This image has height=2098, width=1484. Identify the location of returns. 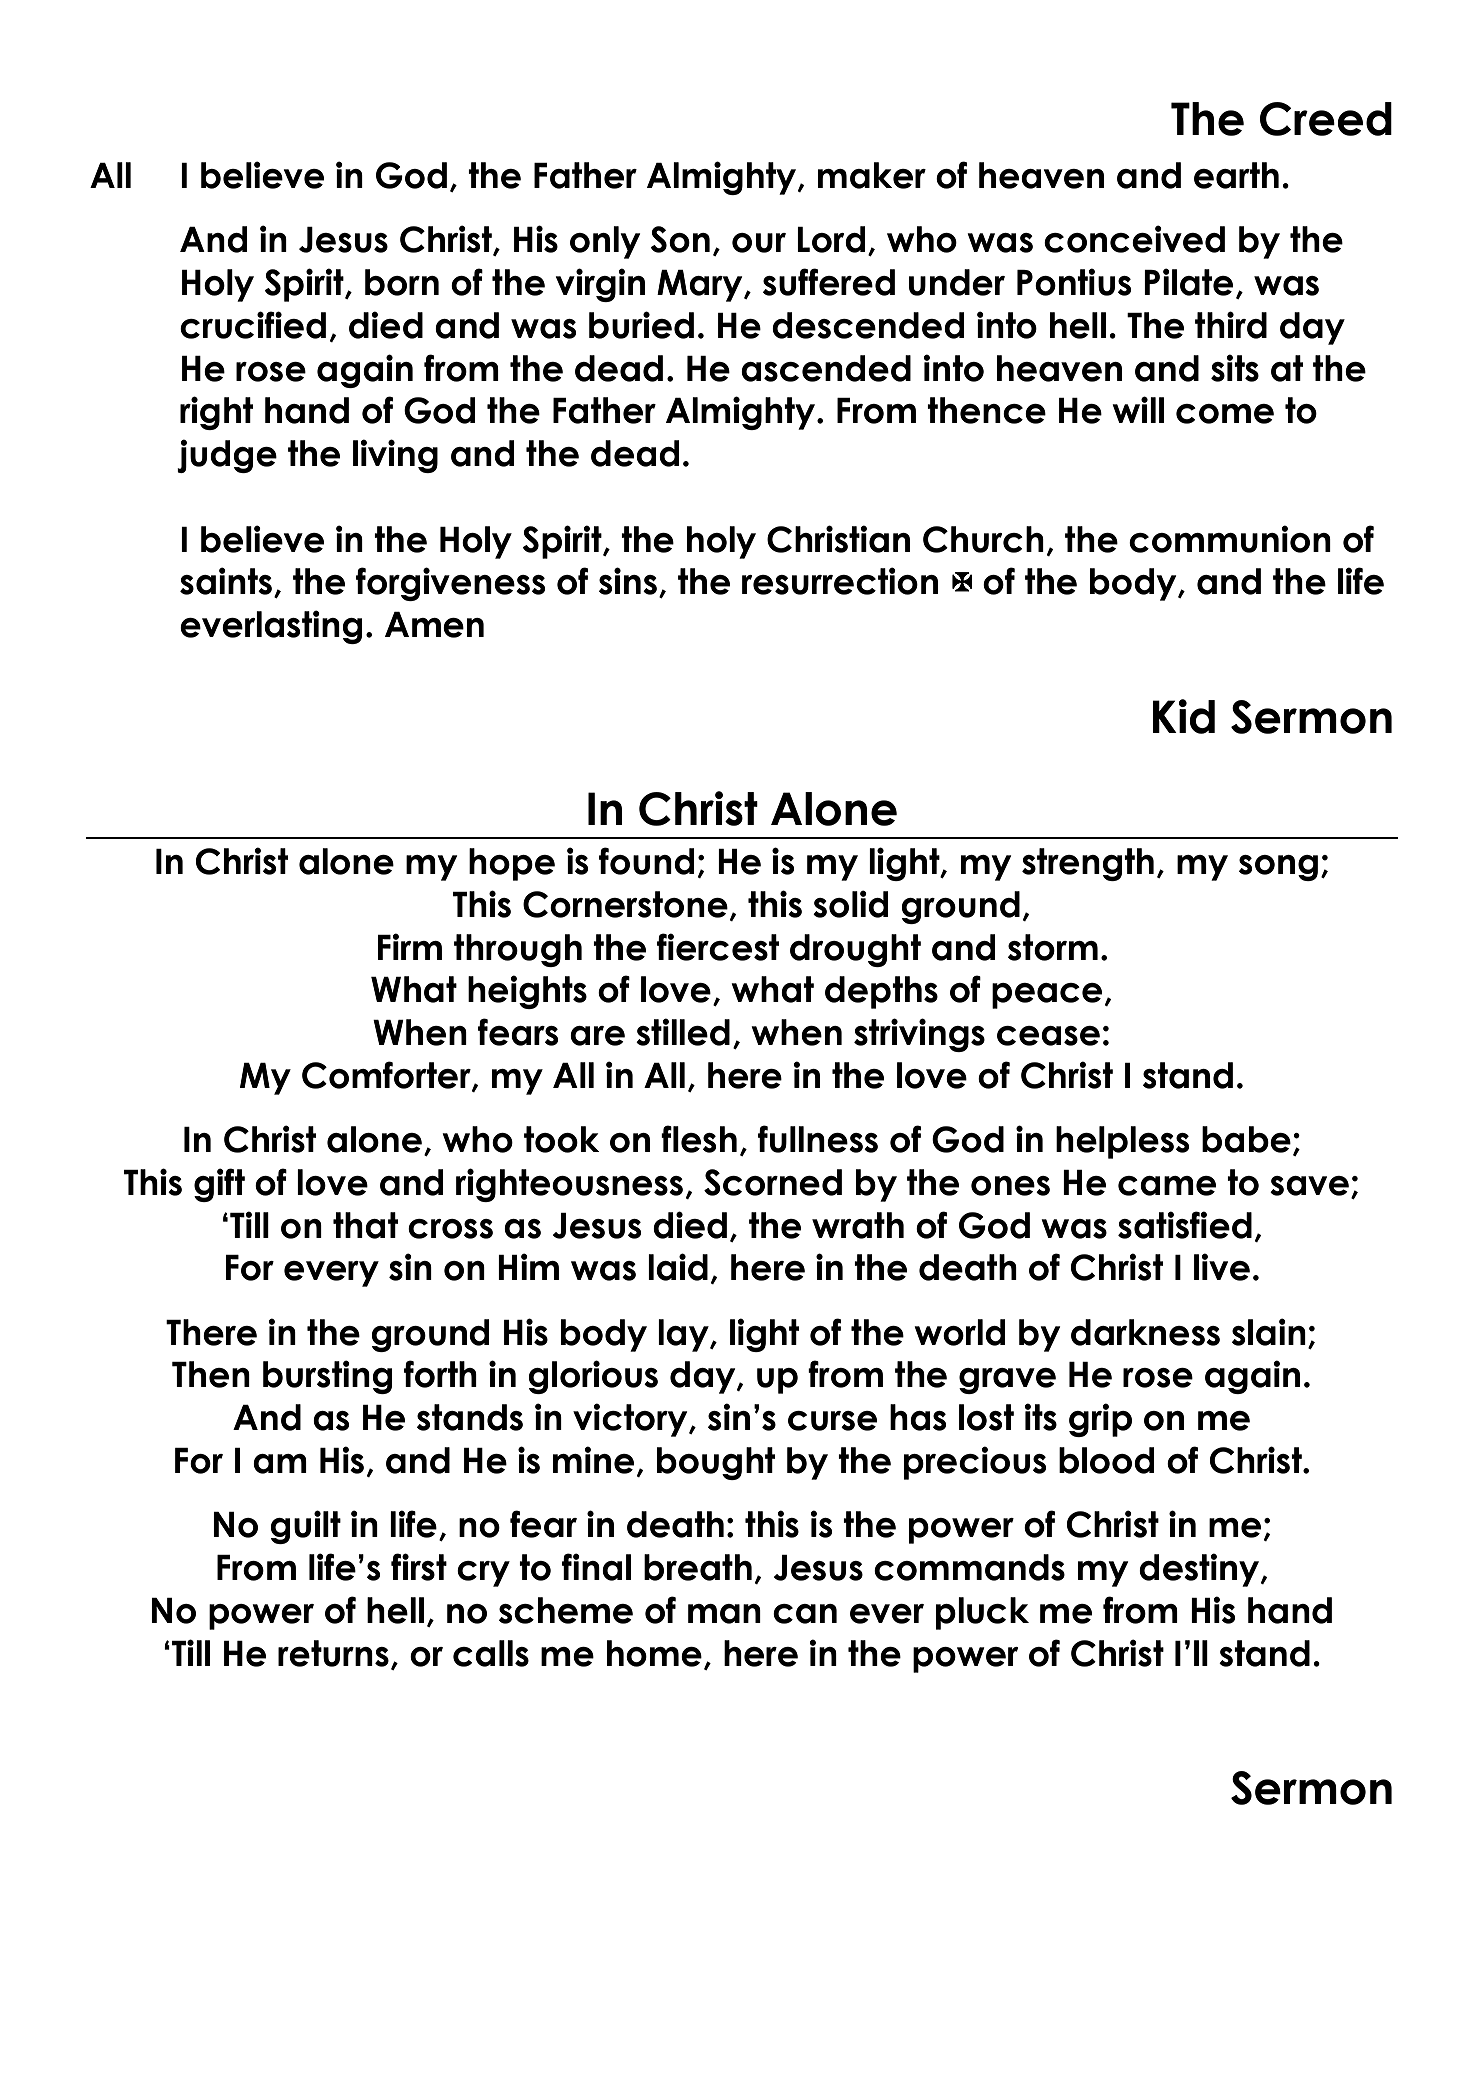
(333, 1653).
